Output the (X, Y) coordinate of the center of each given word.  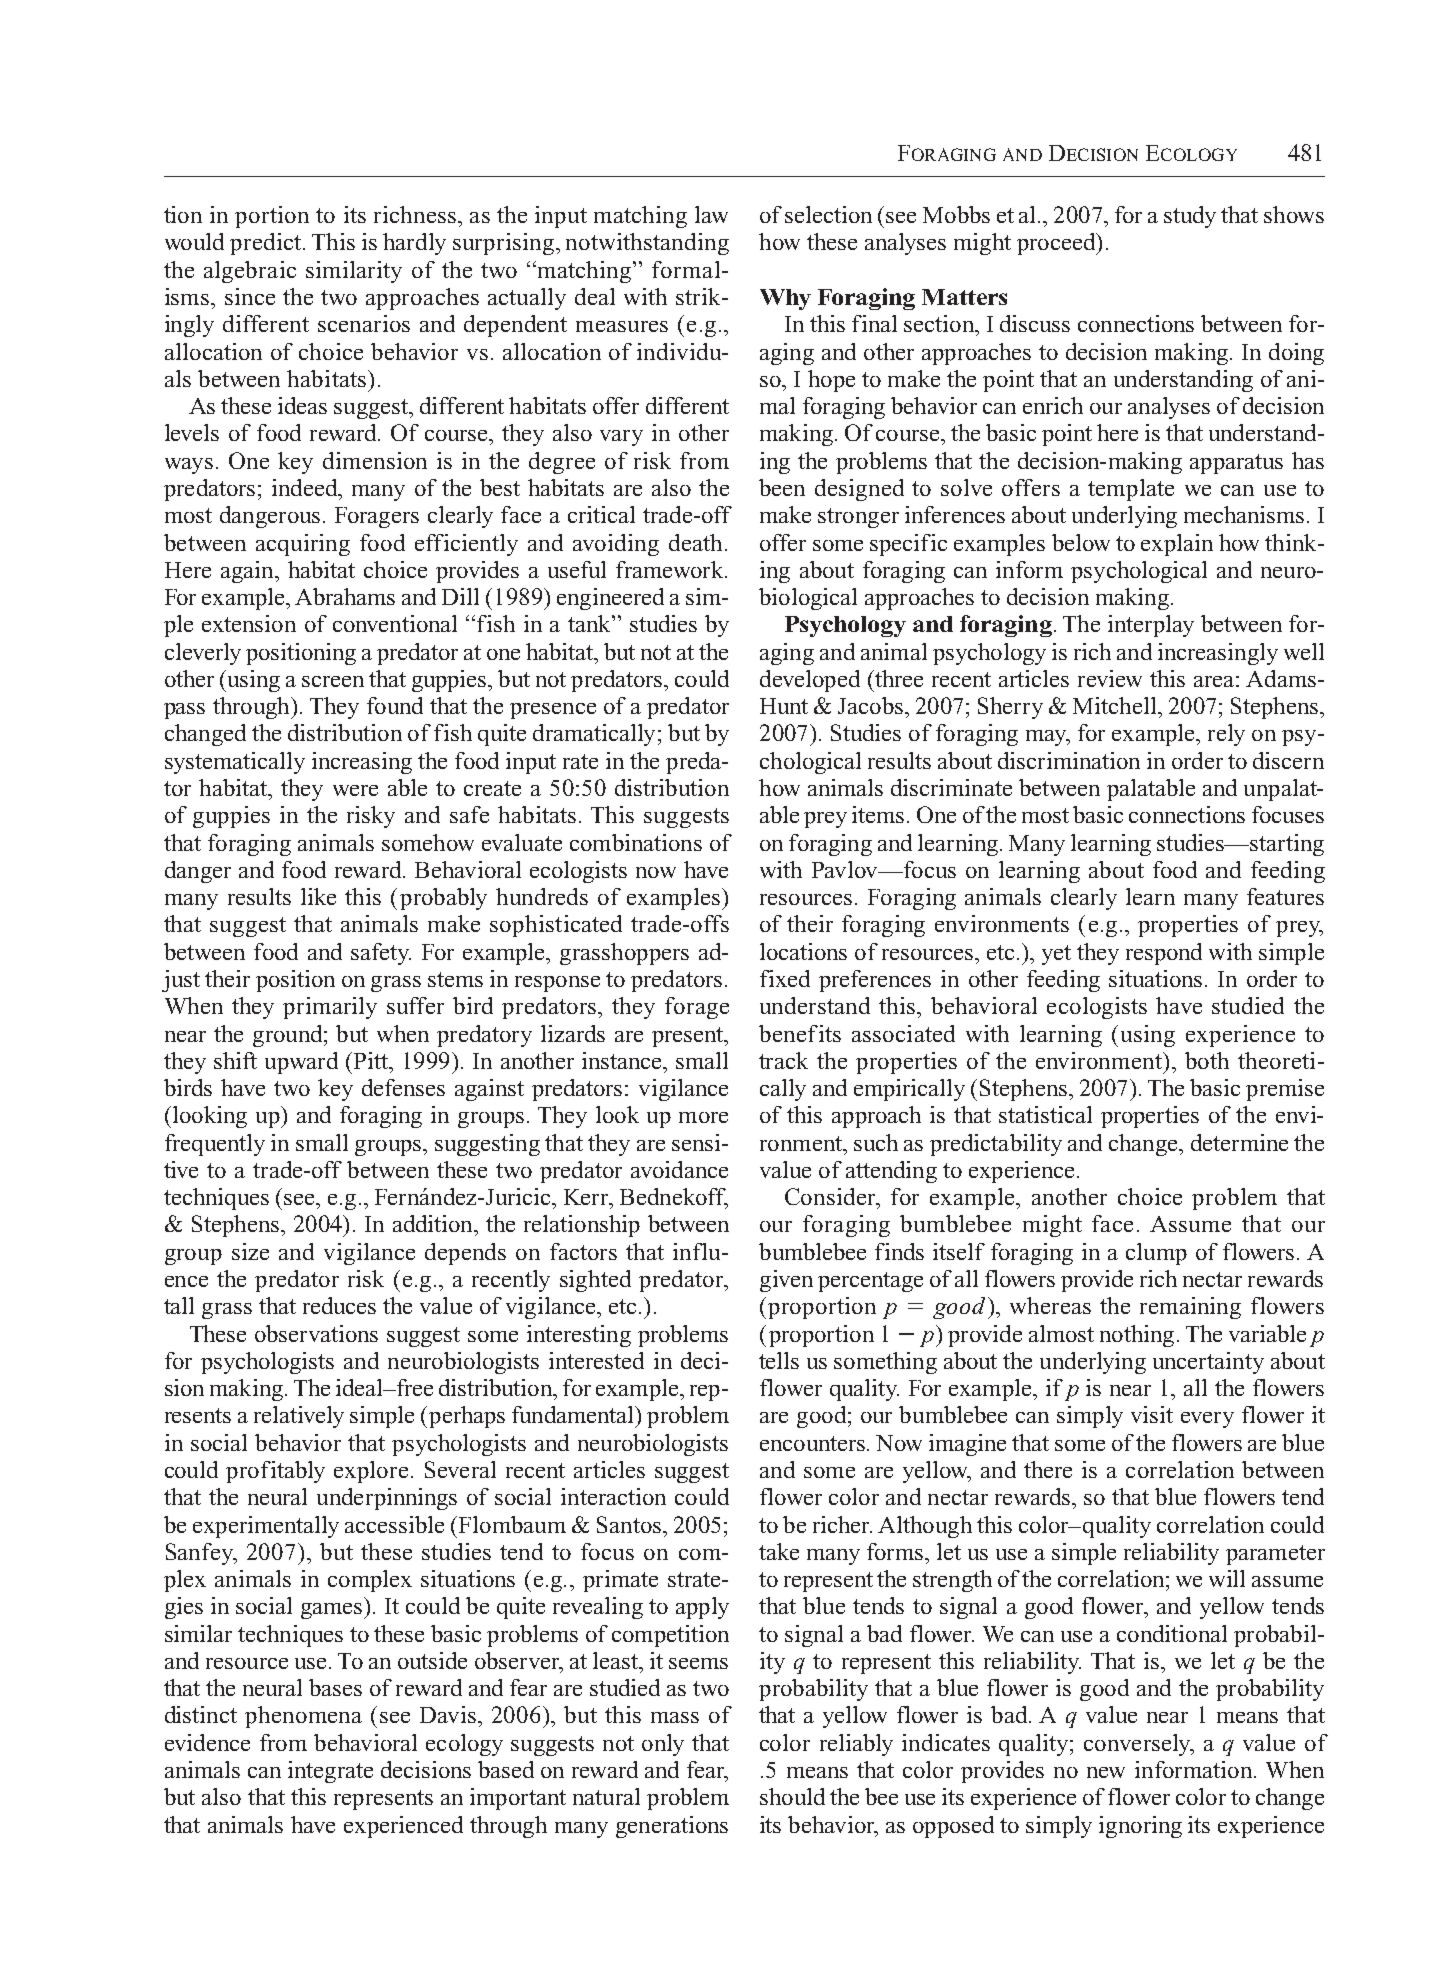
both (1207, 1060)
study (1190, 217)
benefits (800, 1033)
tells (779, 1360)
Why (785, 299)
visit (1152, 1414)
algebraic (250, 272)
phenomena (303, 1717)
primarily (330, 1008)
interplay (1151, 626)
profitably (275, 1472)
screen (333, 681)
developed (810, 681)
